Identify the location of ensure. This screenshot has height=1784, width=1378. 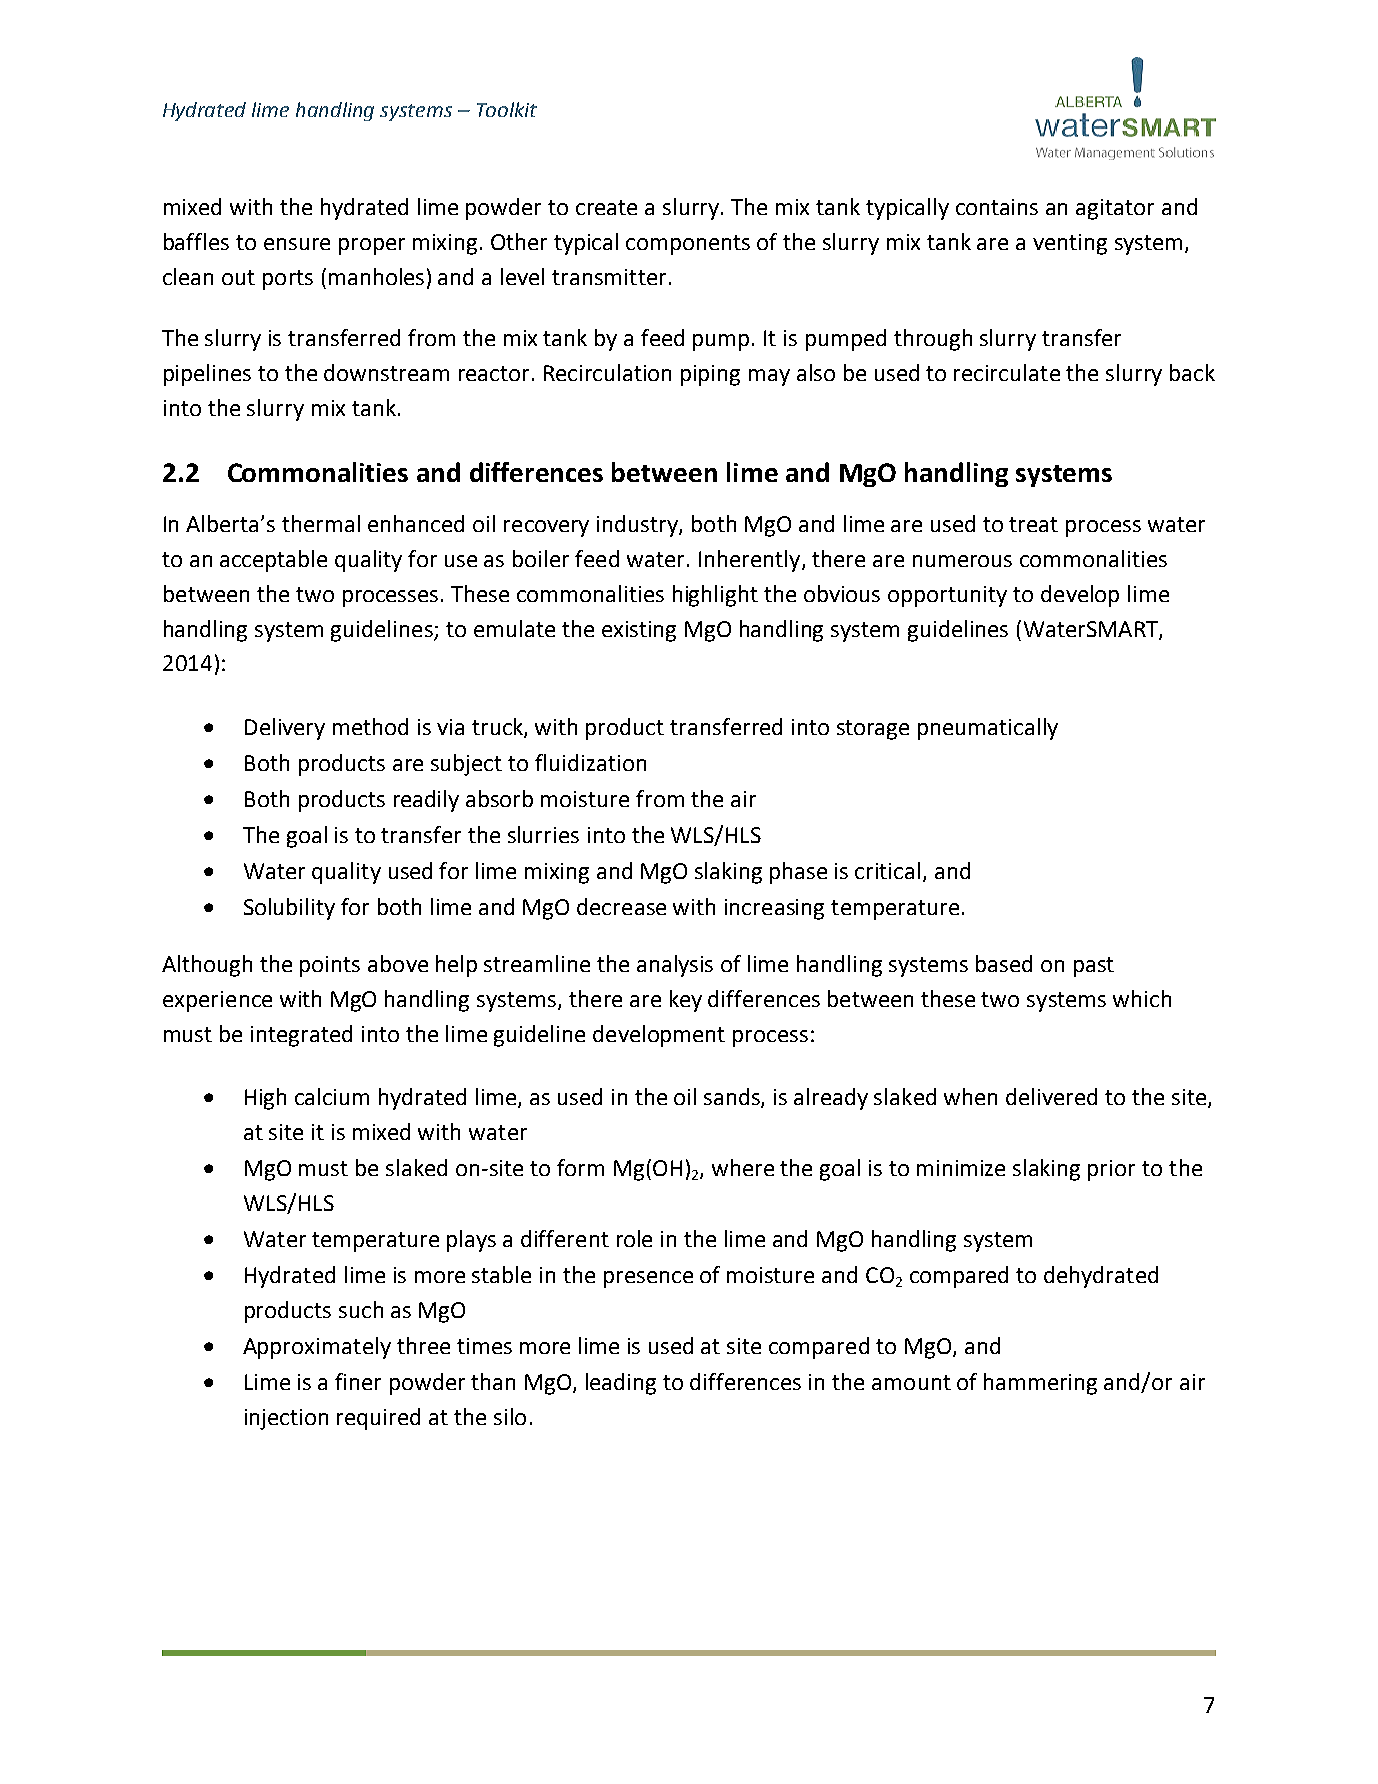
(297, 244).
